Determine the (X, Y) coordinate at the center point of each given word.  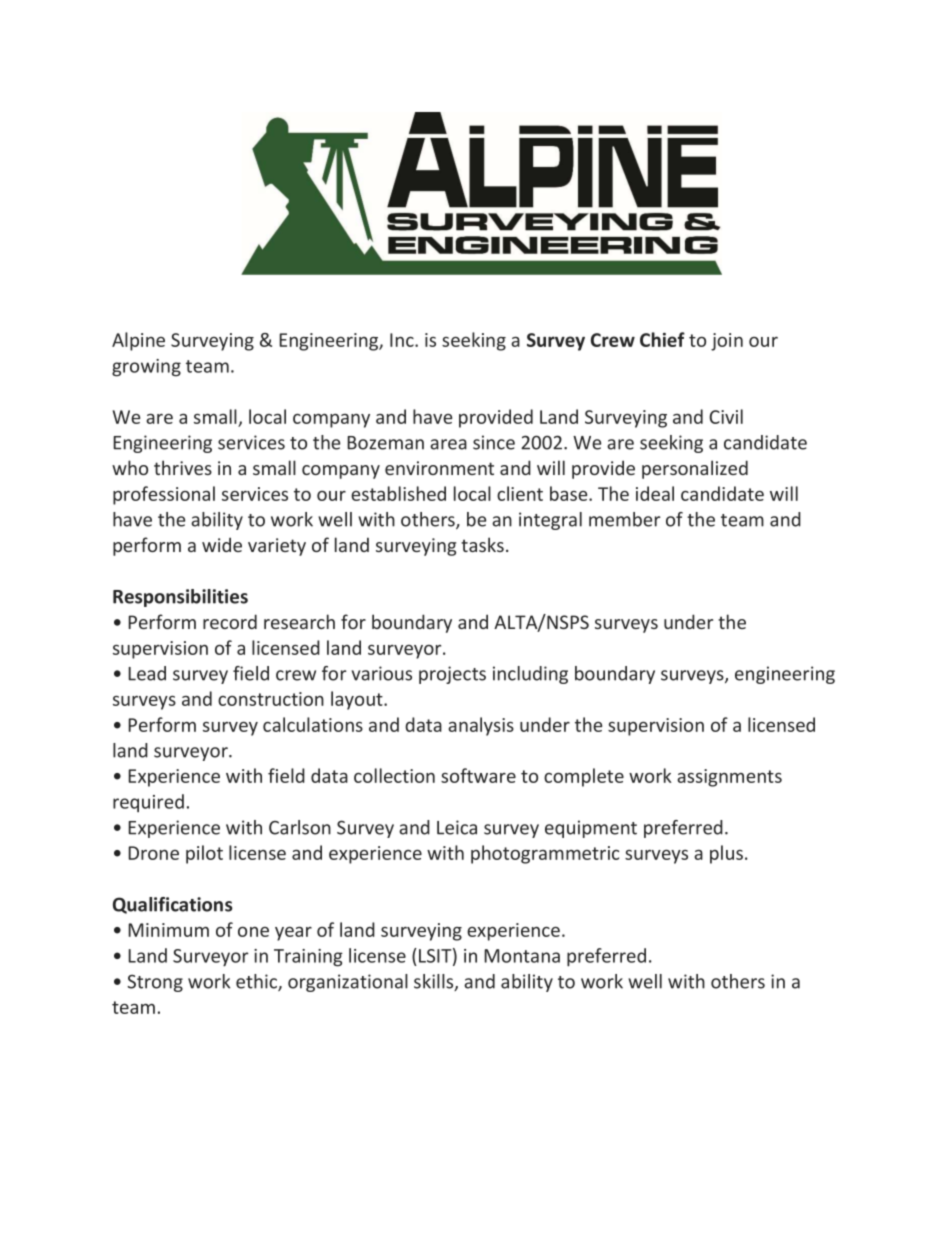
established (398, 493)
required (148, 803)
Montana (522, 956)
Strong (155, 983)
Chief (662, 339)
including (530, 675)
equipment (591, 829)
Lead (147, 673)
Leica (457, 827)
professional (164, 495)
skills (435, 982)
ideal (655, 493)
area (448, 444)
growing (146, 368)
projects (452, 675)
